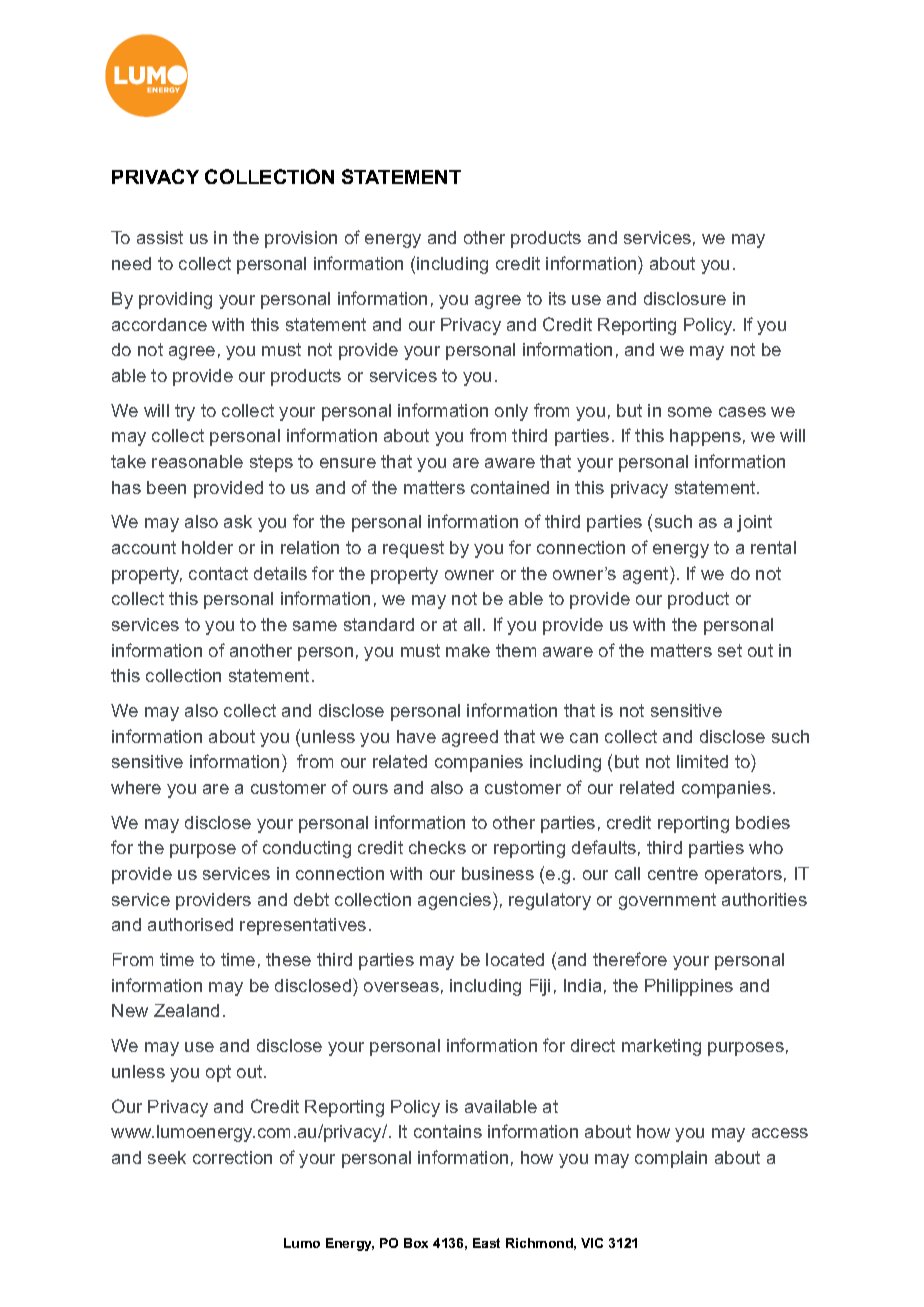  Describe the element at coordinates (232, 1157) in the screenshot. I see `correction` at that location.
